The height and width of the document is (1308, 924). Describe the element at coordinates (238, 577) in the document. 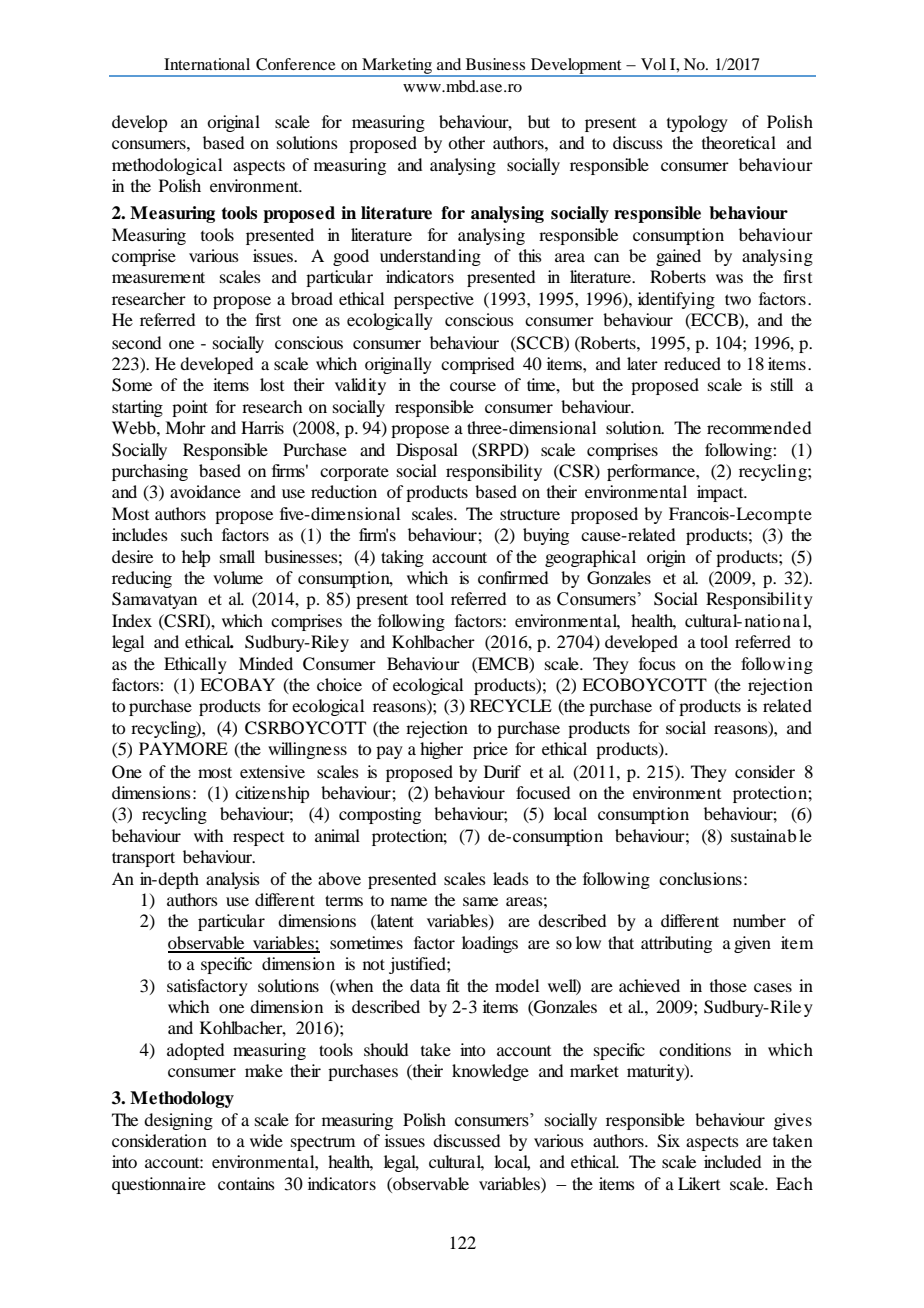

I see `volume` at that location.
